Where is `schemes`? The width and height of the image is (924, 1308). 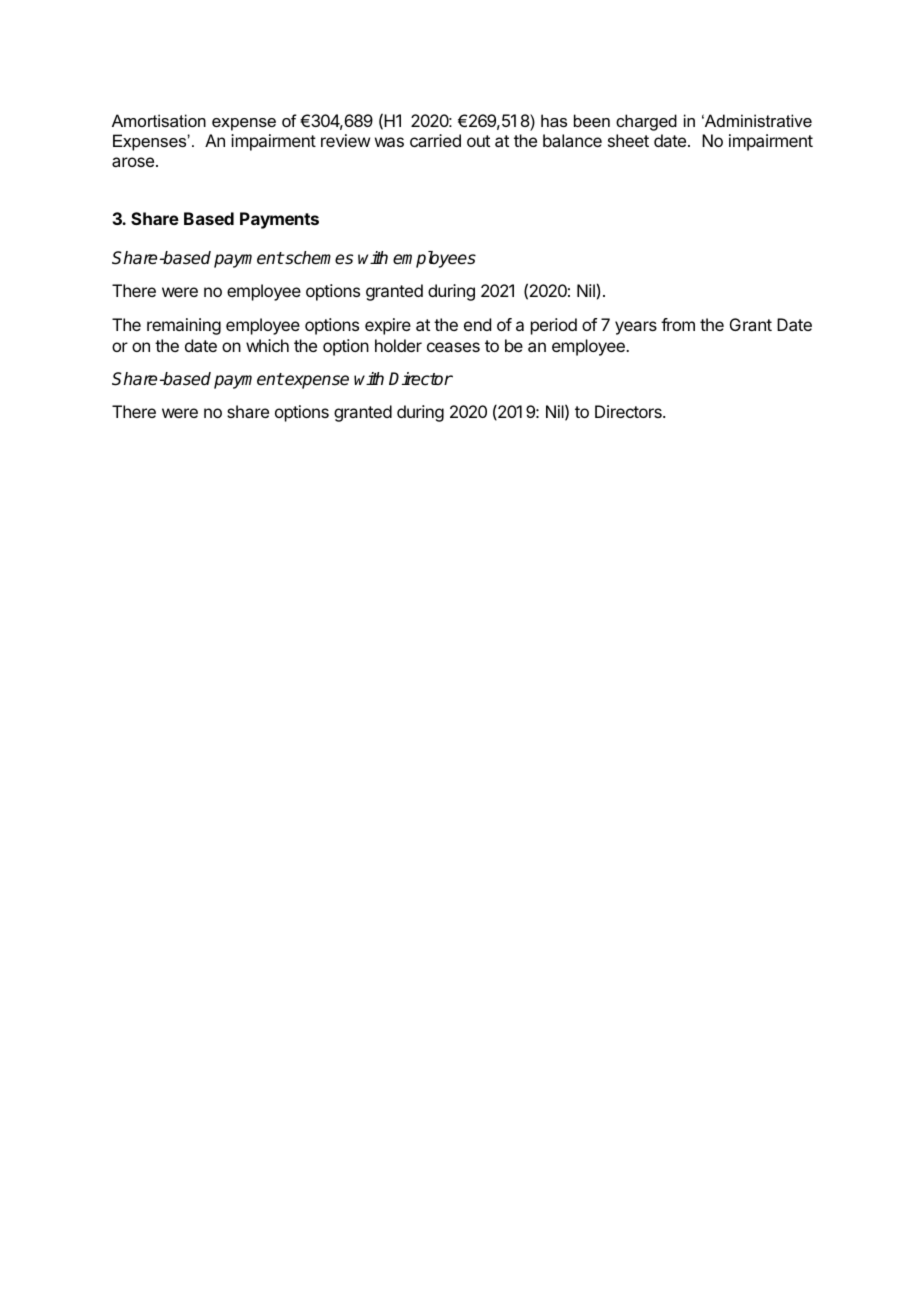 schemes is located at coordinates (318, 258).
